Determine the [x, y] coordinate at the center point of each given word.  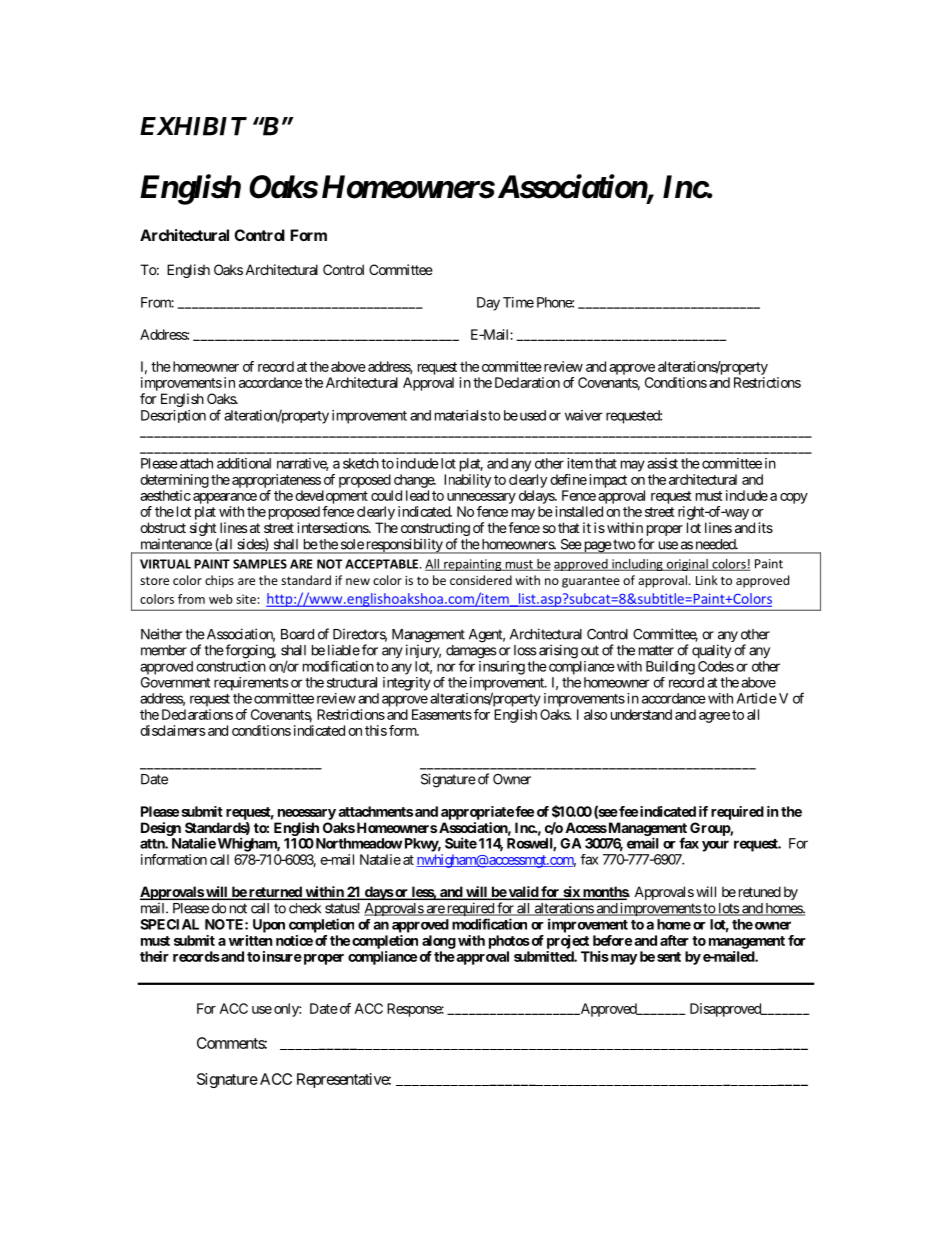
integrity [407, 684]
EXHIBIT [193, 126]
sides [252, 544]
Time [518, 302]
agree [714, 717]
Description [173, 416]
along [439, 942]
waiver [584, 415]
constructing [435, 529]
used [531, 415]
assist [662, 463]
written [251, 940]
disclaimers [173, 730]
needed [716, 544]
